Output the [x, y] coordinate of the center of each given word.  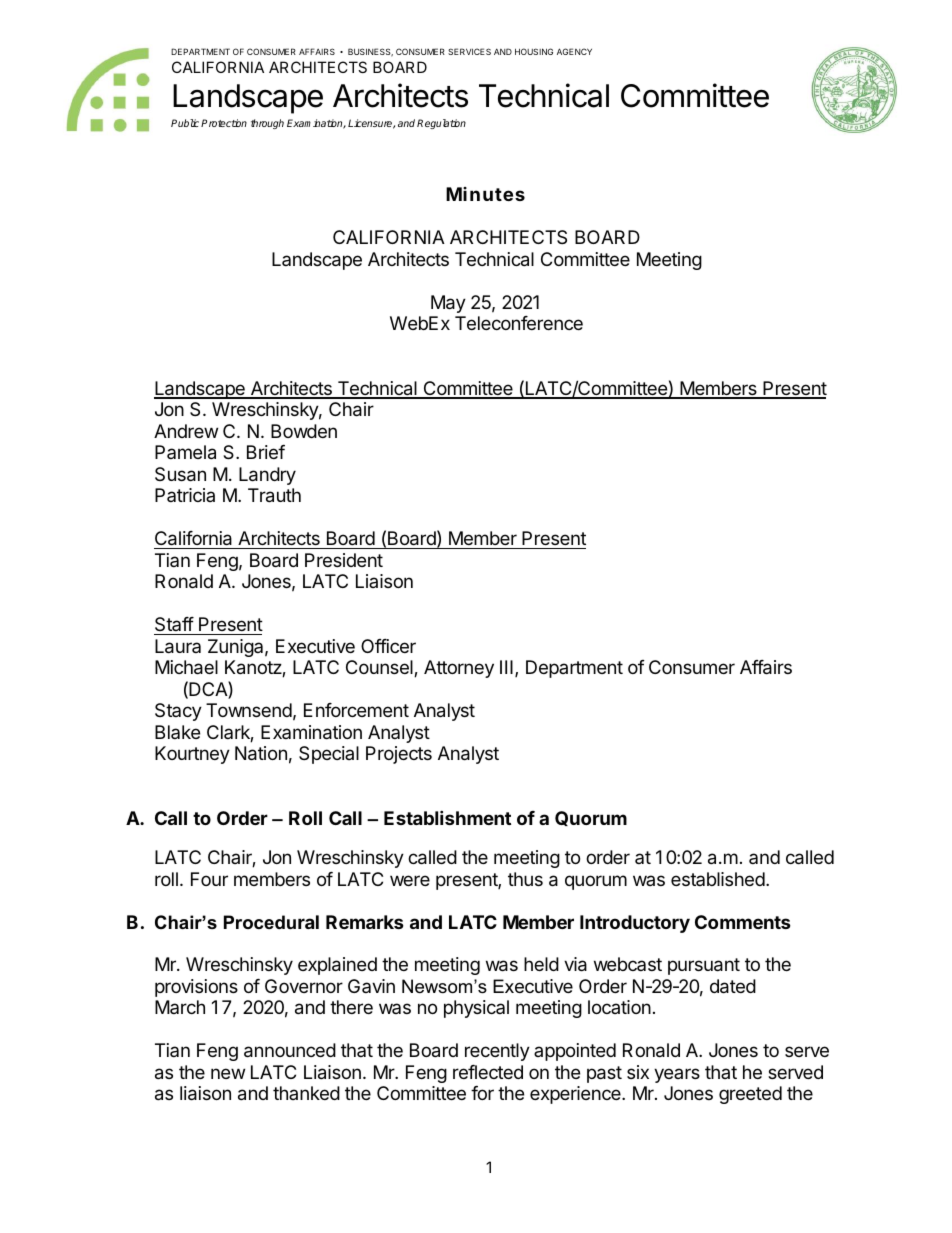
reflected [488, 1072]
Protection [224, 123]
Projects [399, 755]
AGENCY [574, 51]
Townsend [249, 710]
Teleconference [519, 323]
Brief [266, 452]
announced [290, 1050]
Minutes [485, 194]
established [718, 879]
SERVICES [469, 51]
